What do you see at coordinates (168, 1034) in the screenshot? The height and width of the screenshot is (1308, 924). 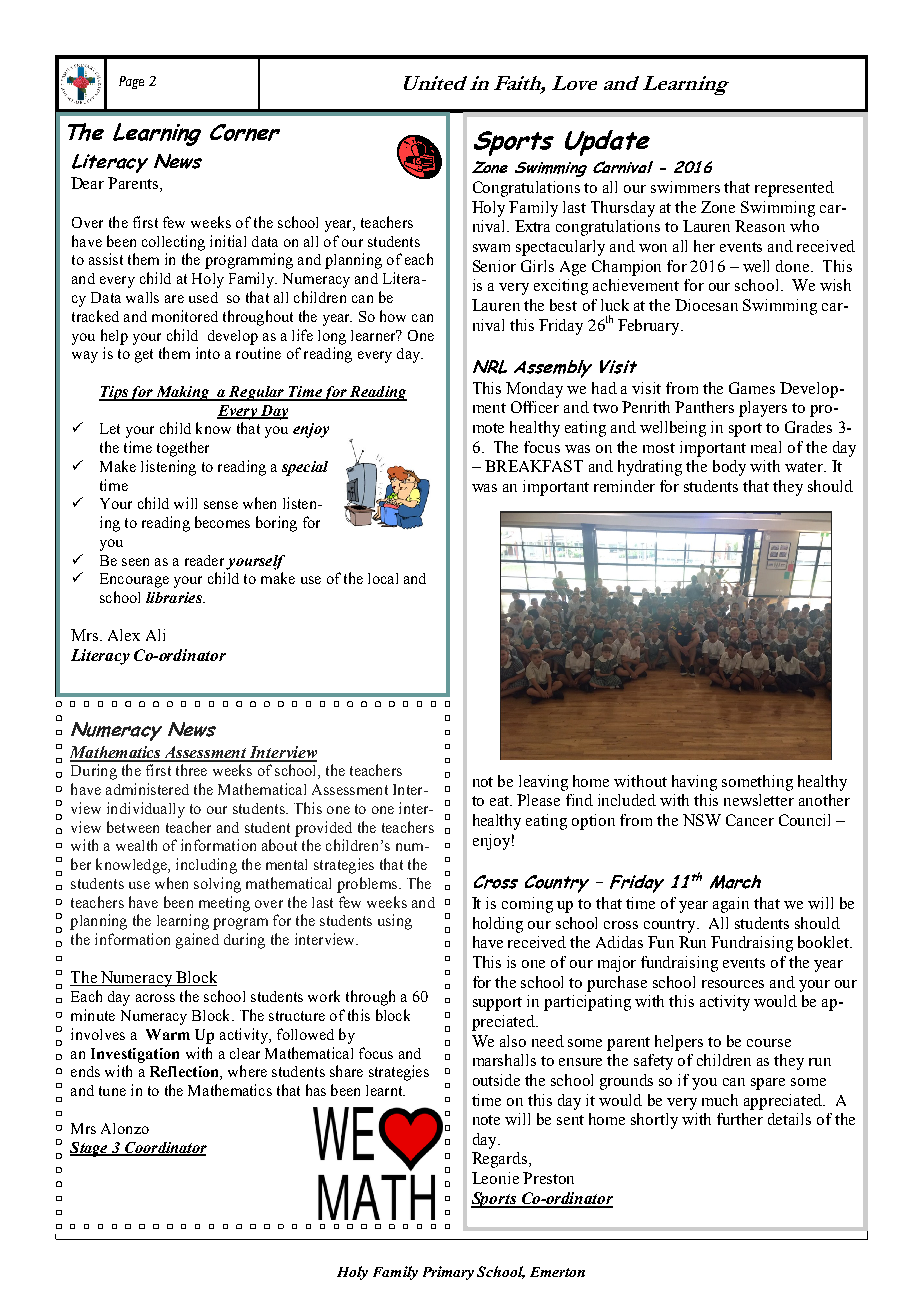 I see `Warm` at bounding box center [168, 1034].
